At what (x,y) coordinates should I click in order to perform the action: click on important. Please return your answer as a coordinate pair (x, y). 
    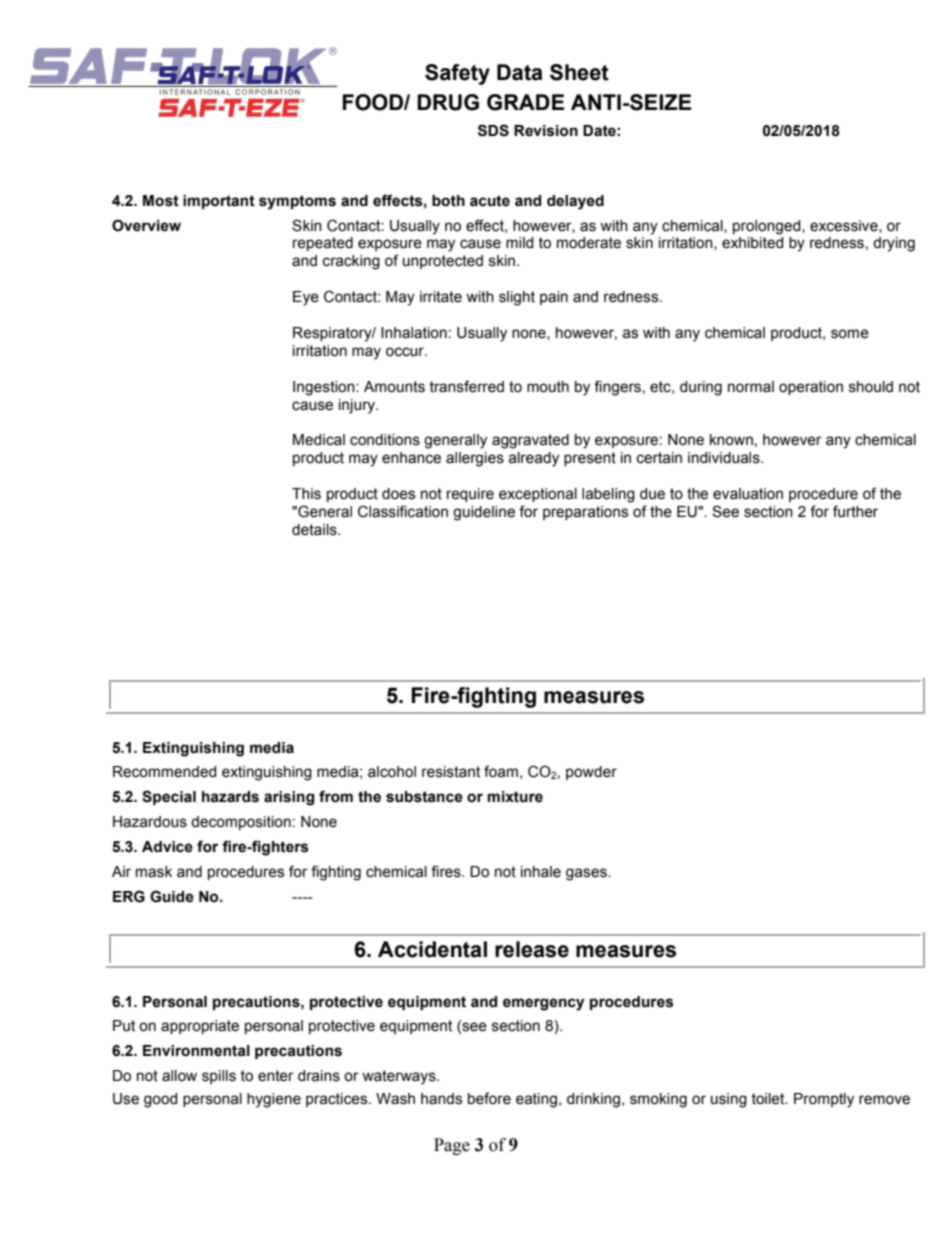
    Looking at the image, I should click on (219, 202).
